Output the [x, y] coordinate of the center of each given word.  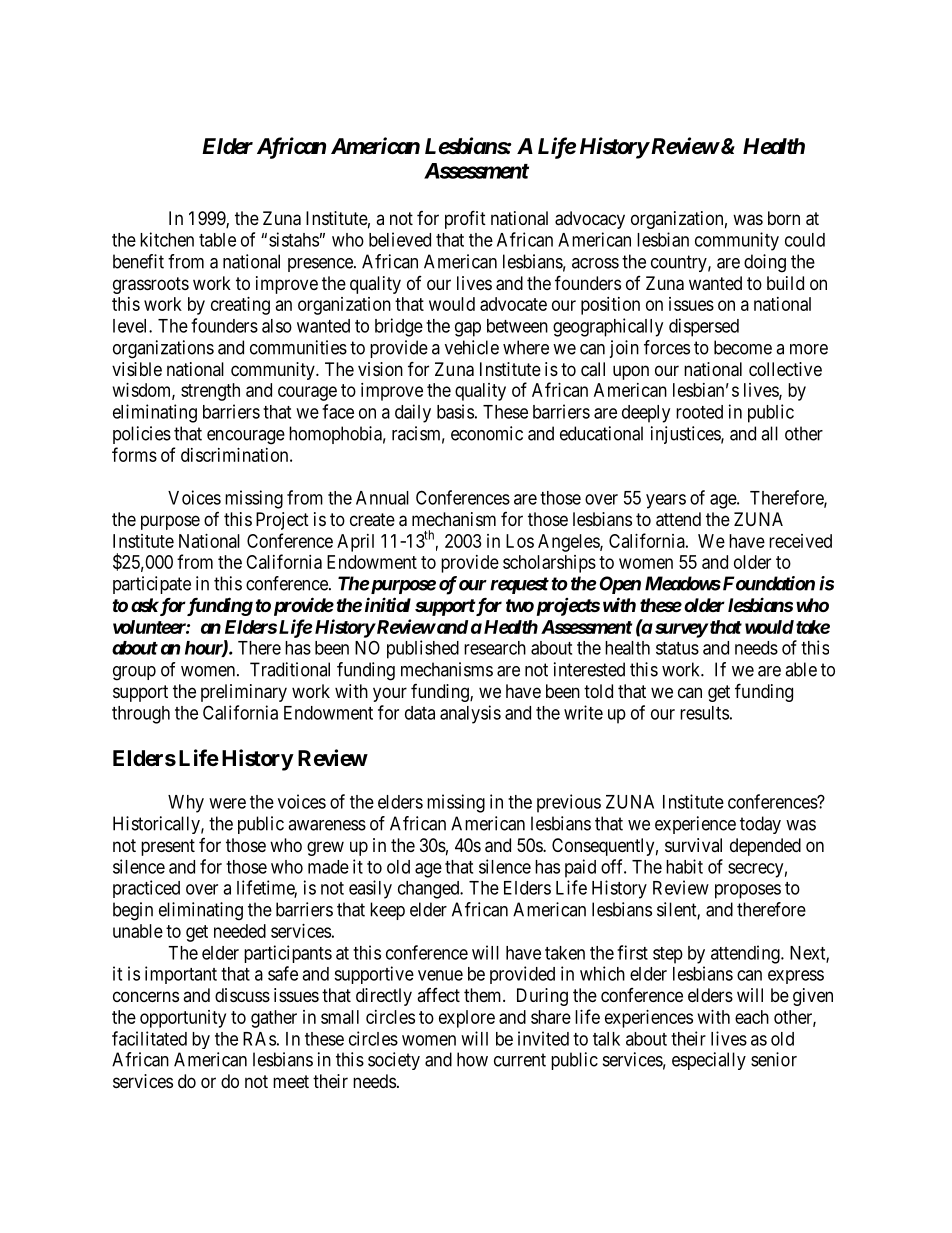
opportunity [183, 1019]
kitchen [167, 239]
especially [709, 1061]
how [472, 1059]
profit [465, 219]
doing [765, 263]
